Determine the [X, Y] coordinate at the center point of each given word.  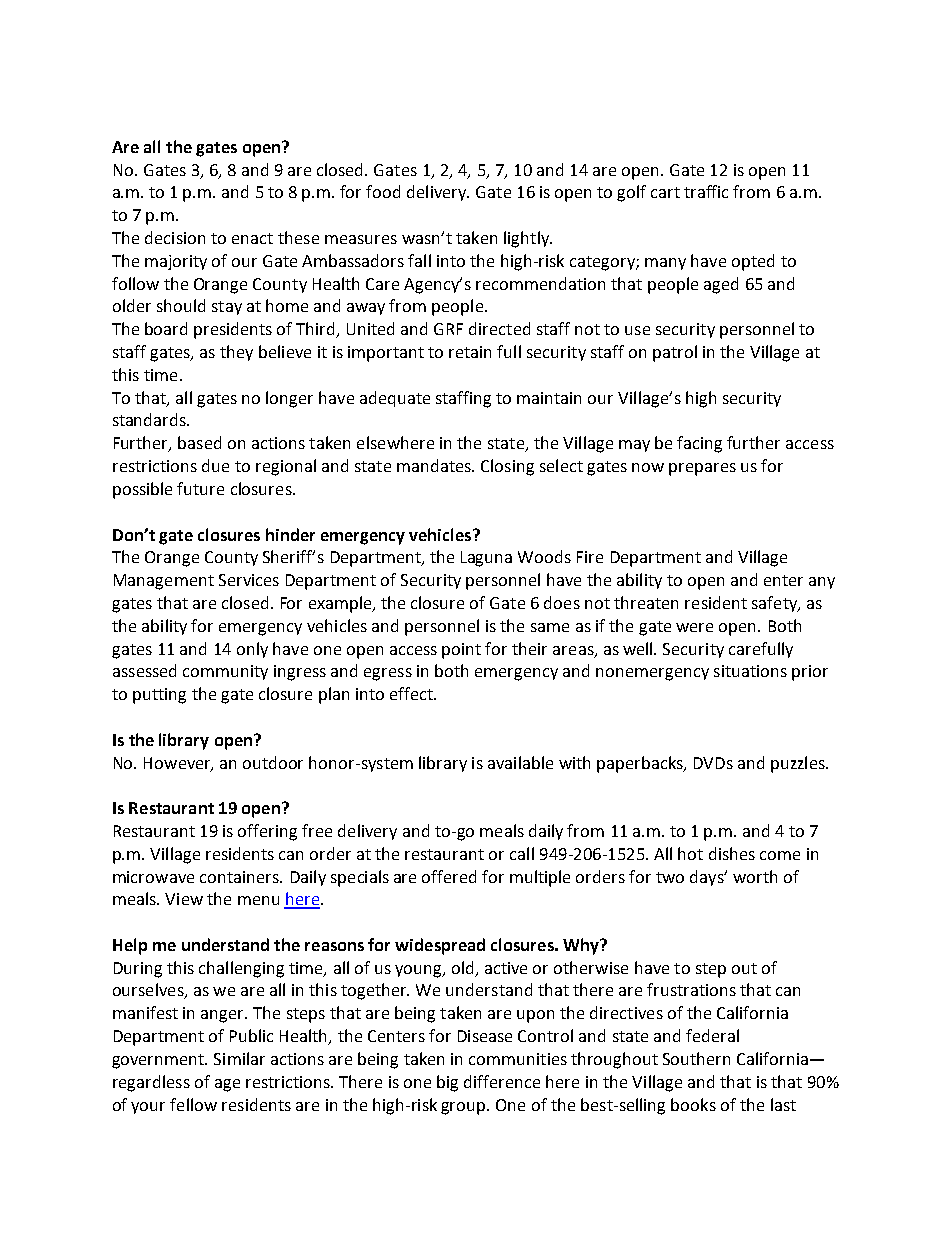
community [225, 672]
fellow [193, 1104]
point [461, 651]
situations [750, 671]
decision [175, 237]
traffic [706, 191]
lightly [527, 239]
